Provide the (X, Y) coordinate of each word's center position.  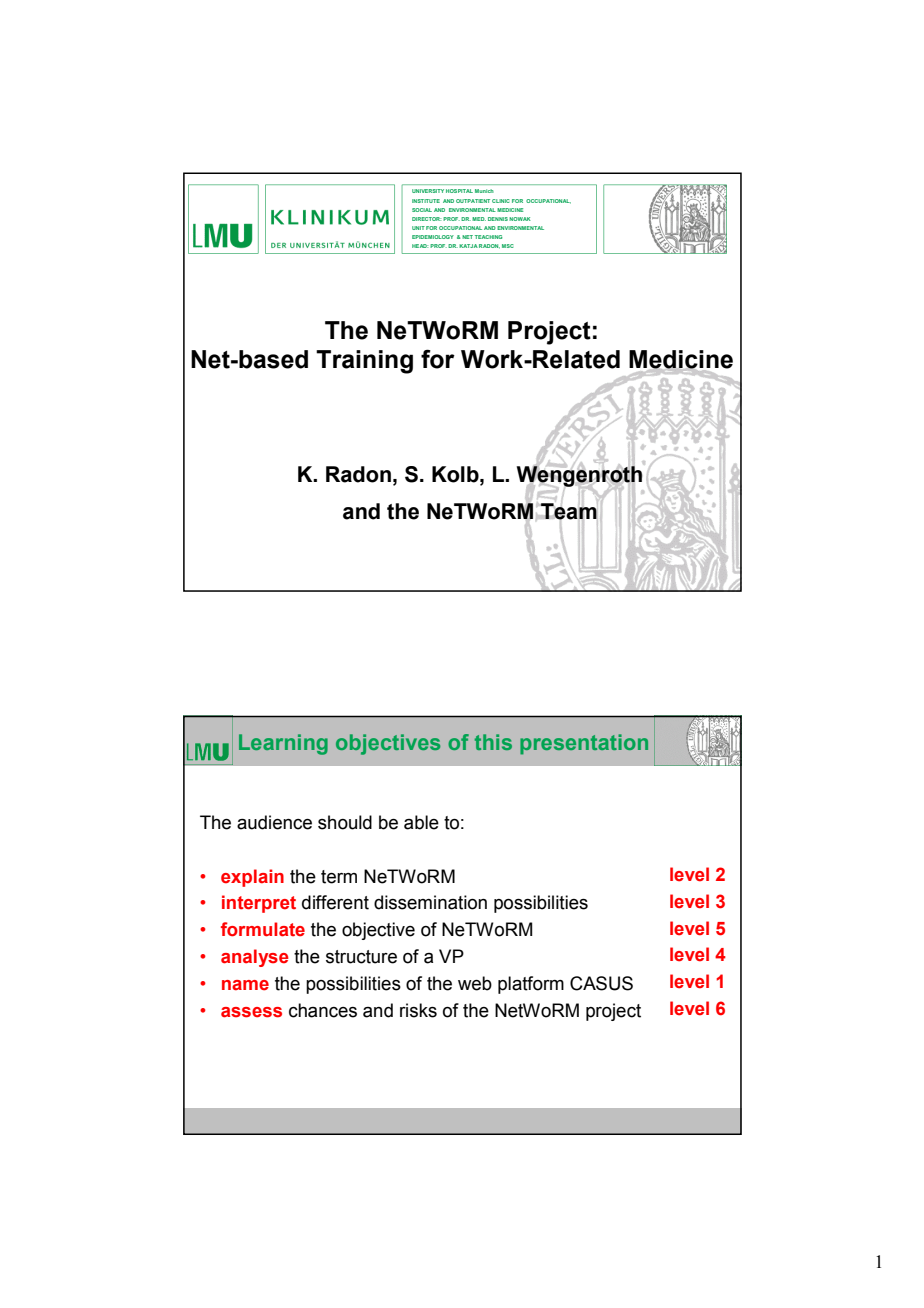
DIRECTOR (426, 219)
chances (323, 1010)
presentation (584, 744)
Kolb (456, 474)
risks (418, 1010)
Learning (283, 744)
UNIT (418, 228)
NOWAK (520, 219)
